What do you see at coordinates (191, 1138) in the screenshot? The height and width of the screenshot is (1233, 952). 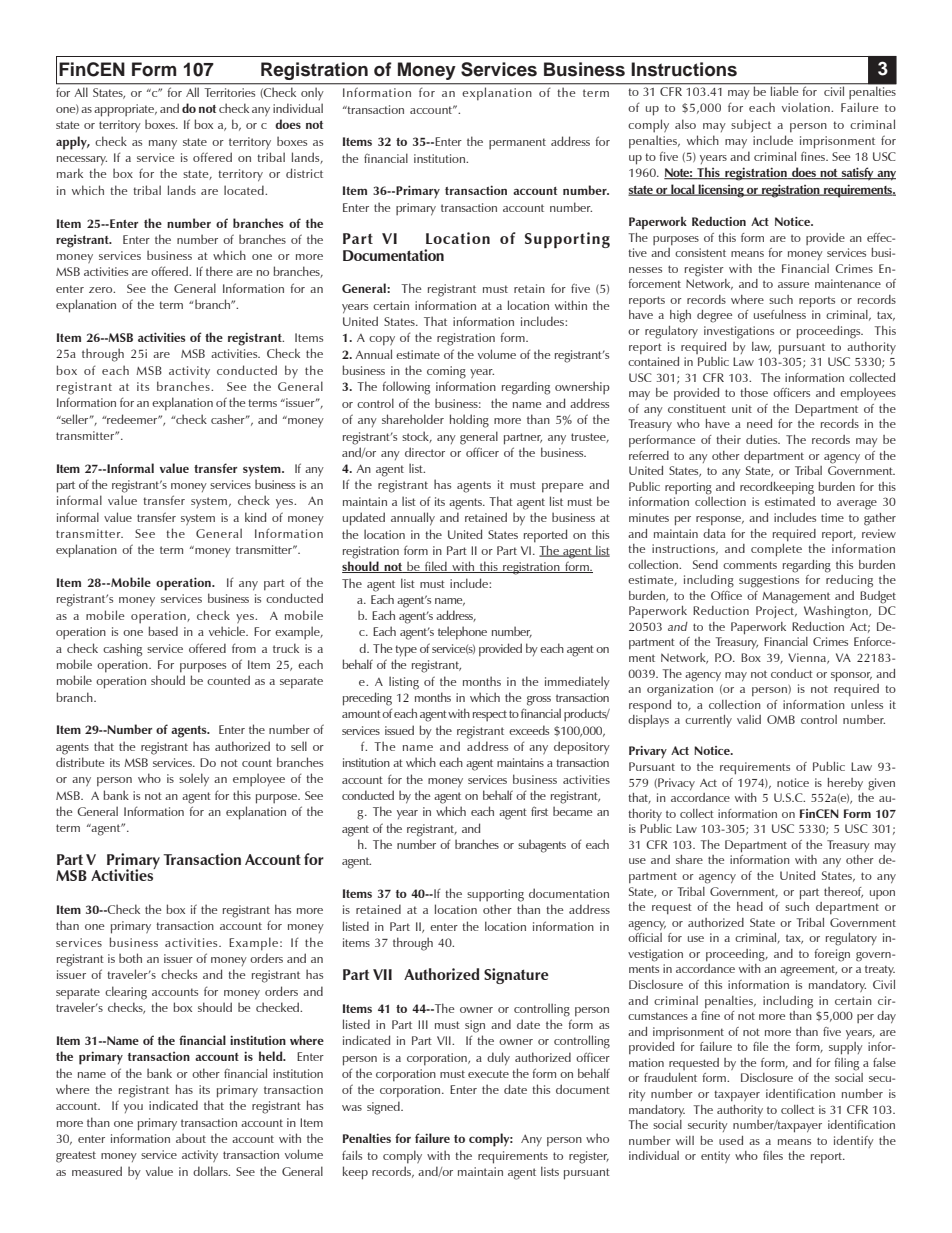 I see `about` at bounding box center [191, 1138].
